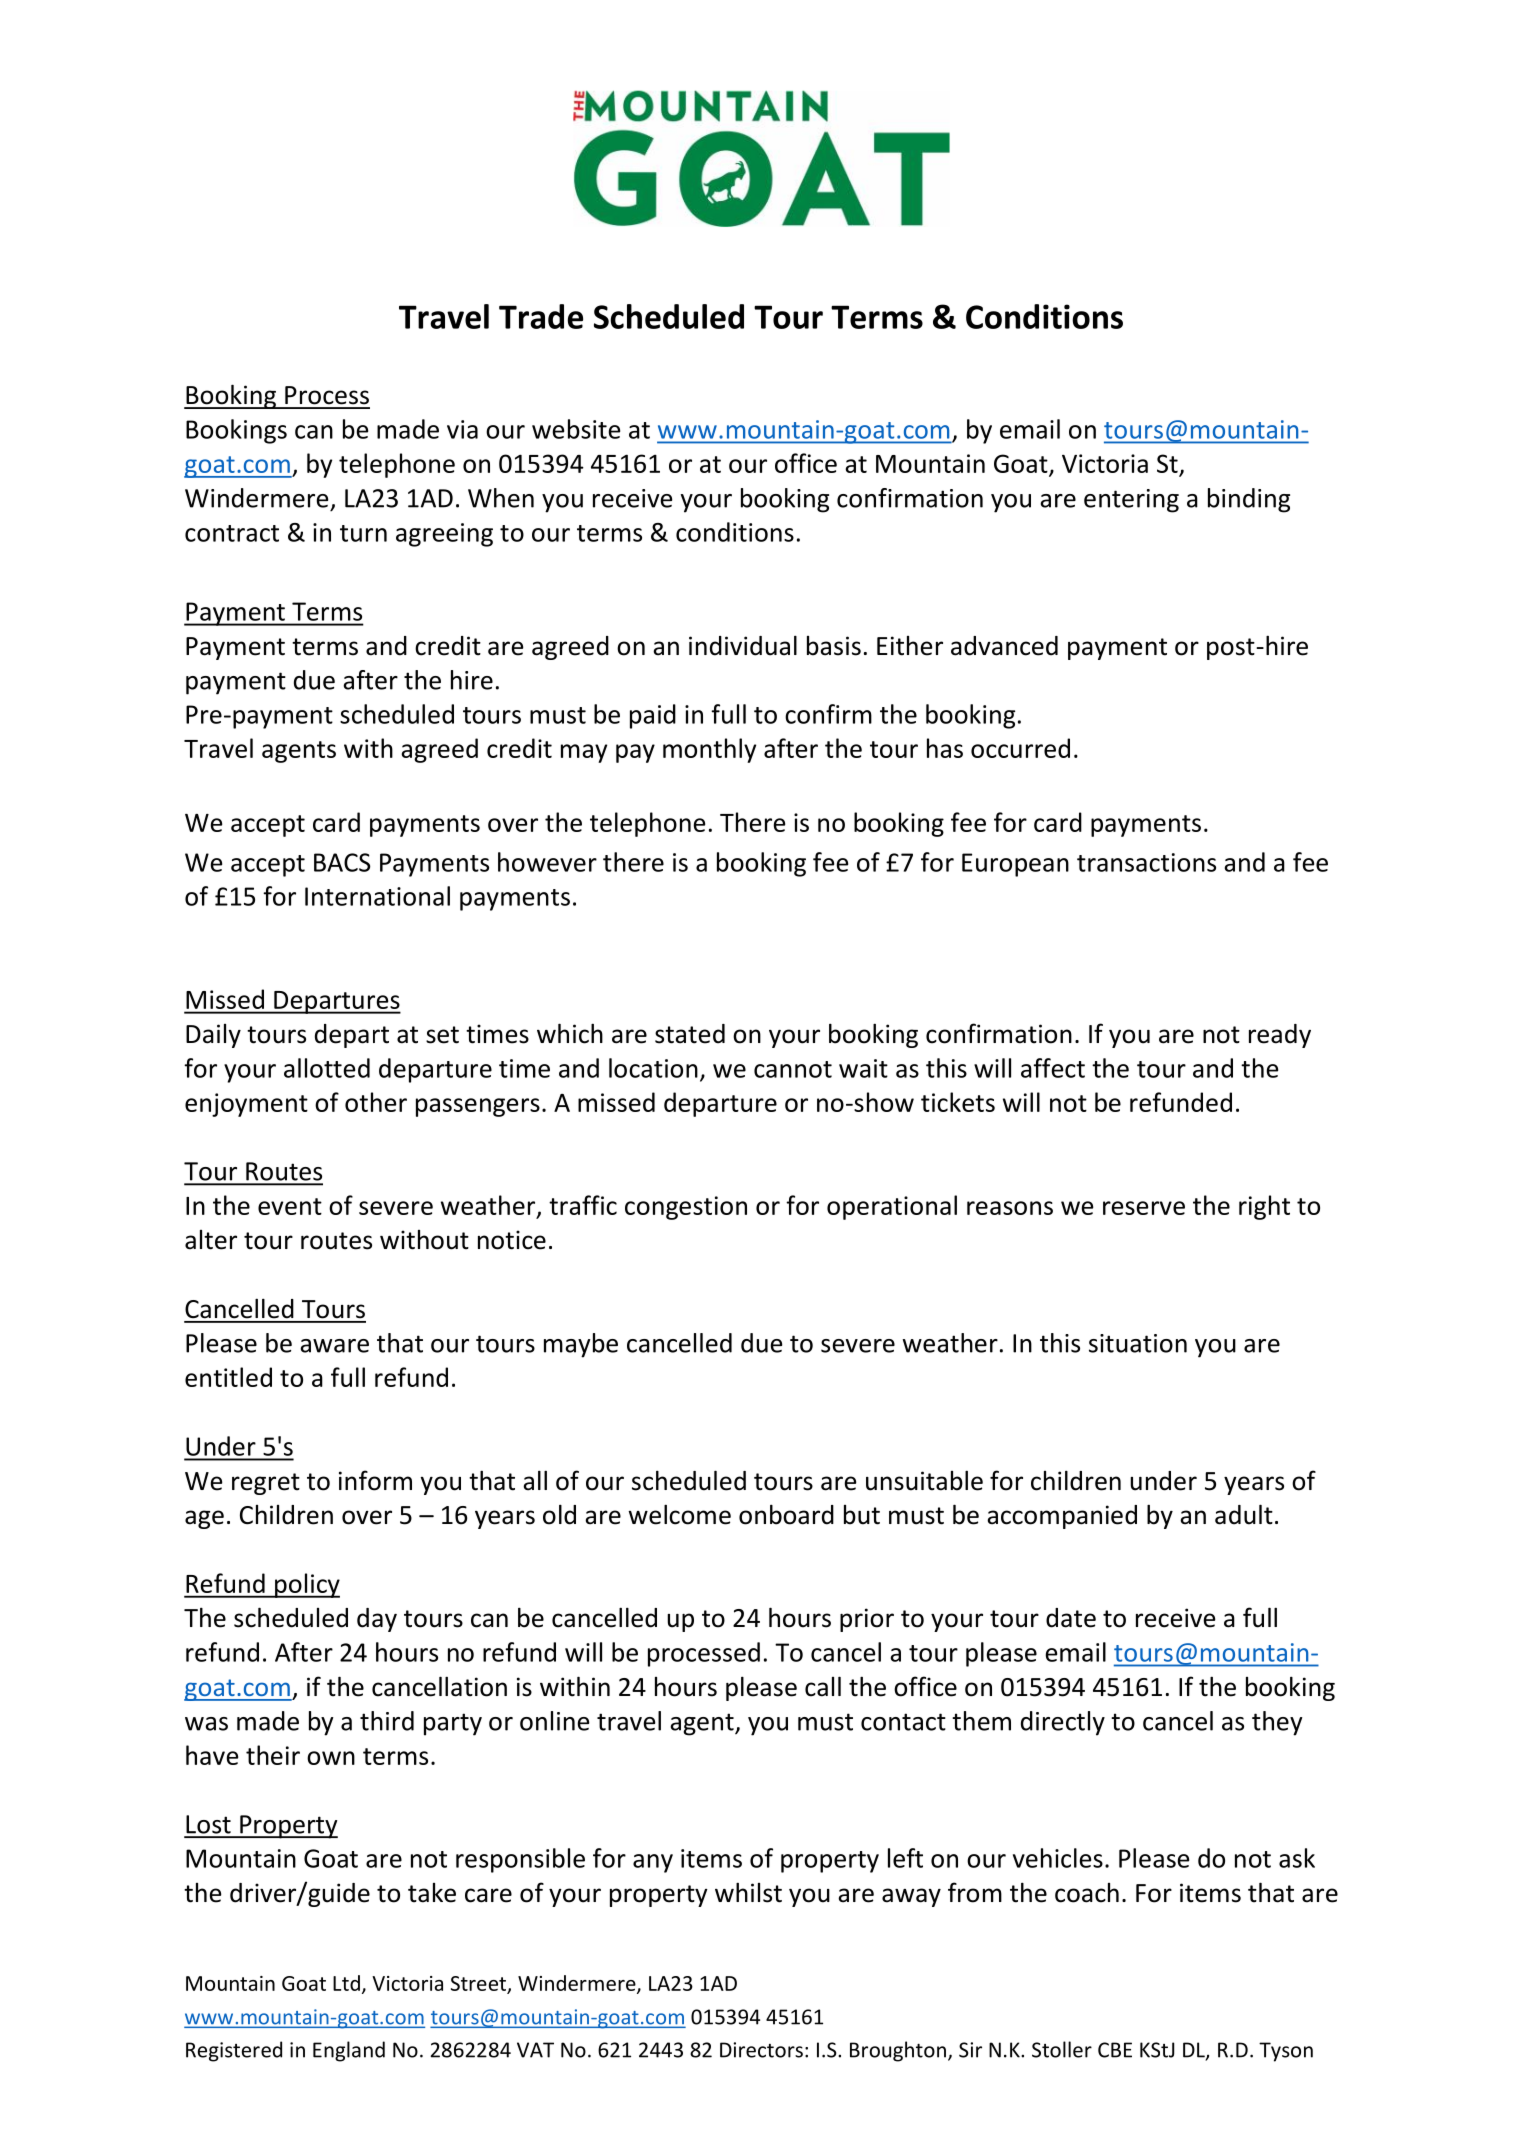 The image size is (1523, 2154). Describe the element at coordinates (761, 2050) in the image. I see `Directors` at that location.
